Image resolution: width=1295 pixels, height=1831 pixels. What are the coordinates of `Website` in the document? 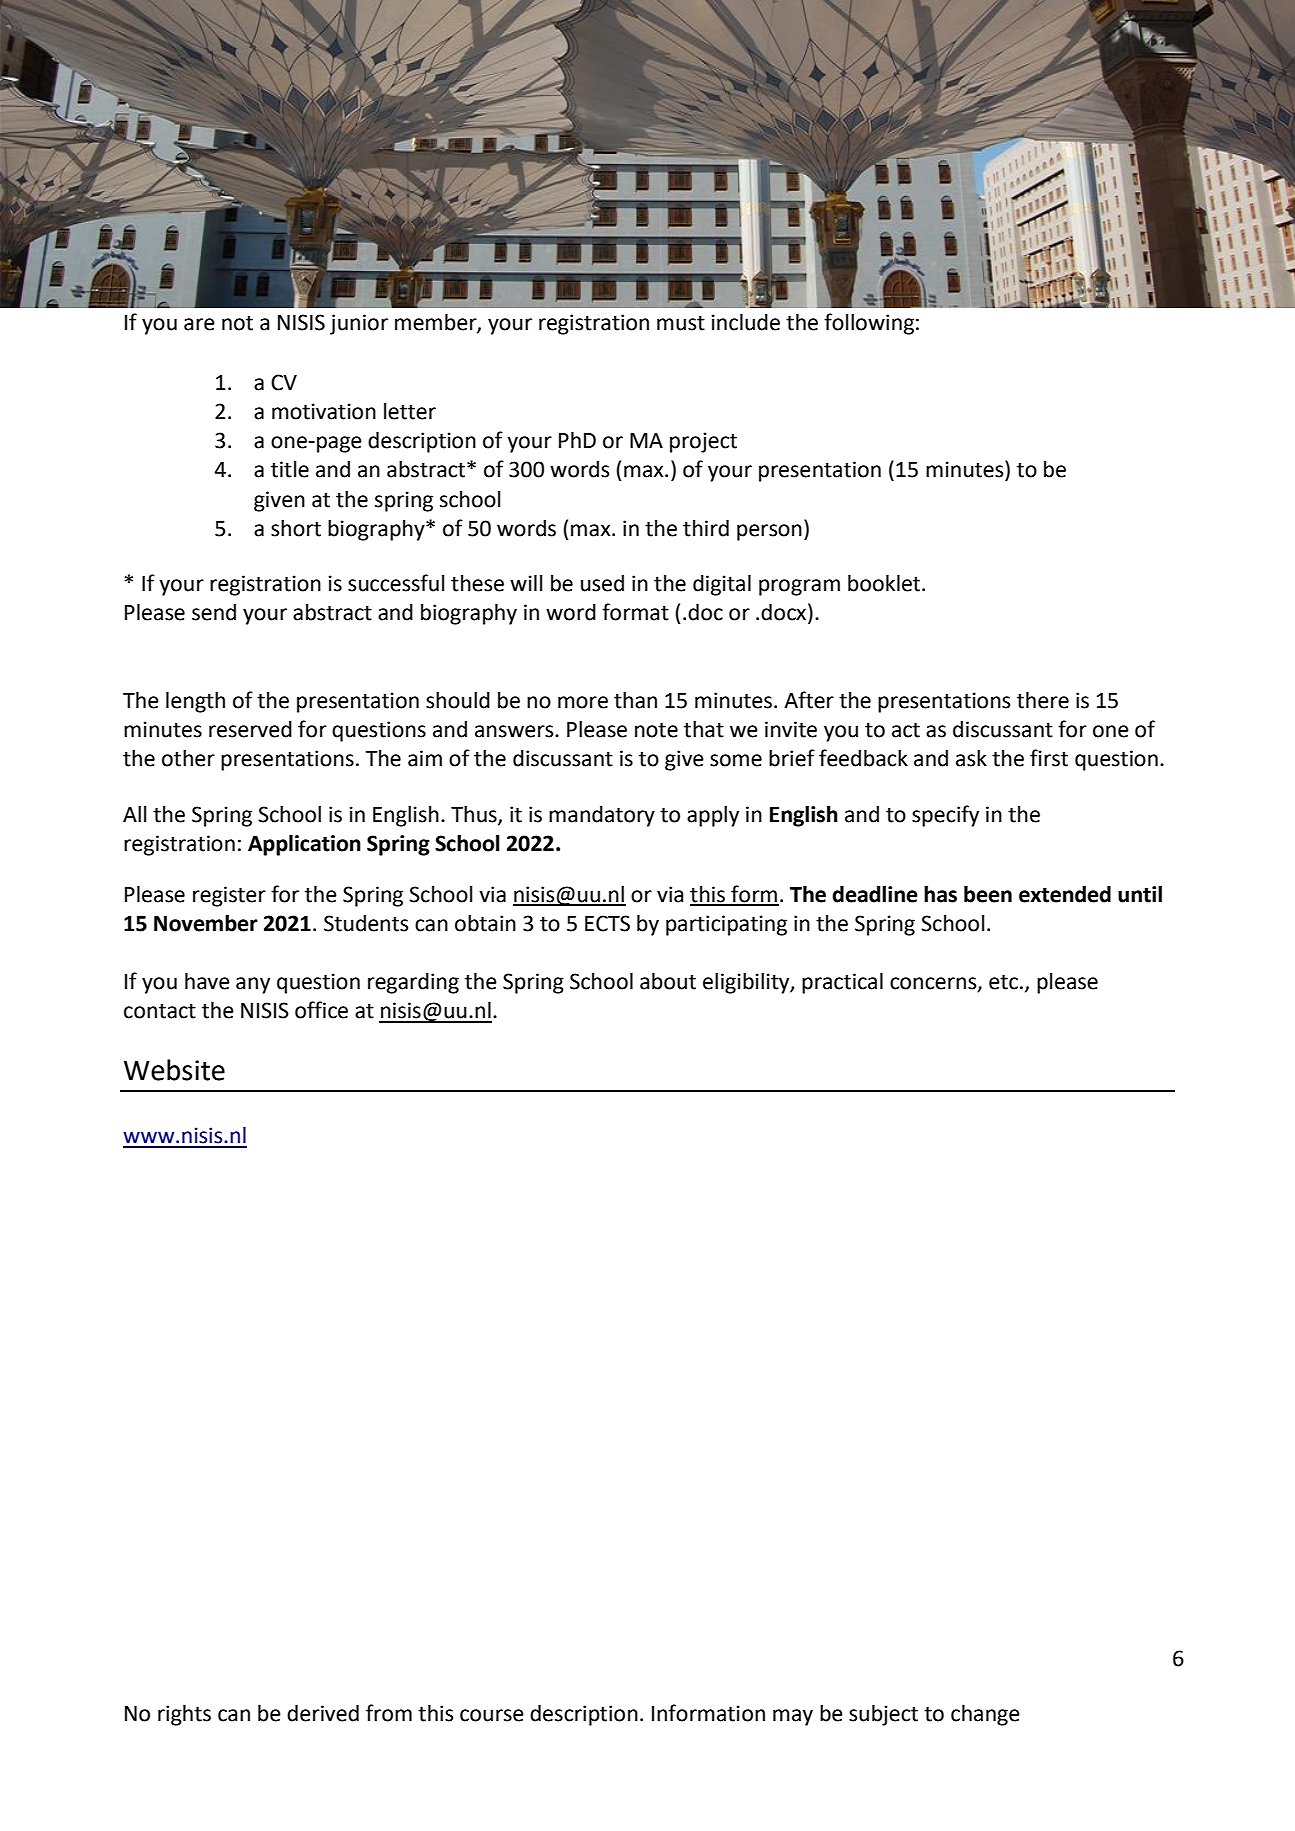 It's located at (174, 1070).
